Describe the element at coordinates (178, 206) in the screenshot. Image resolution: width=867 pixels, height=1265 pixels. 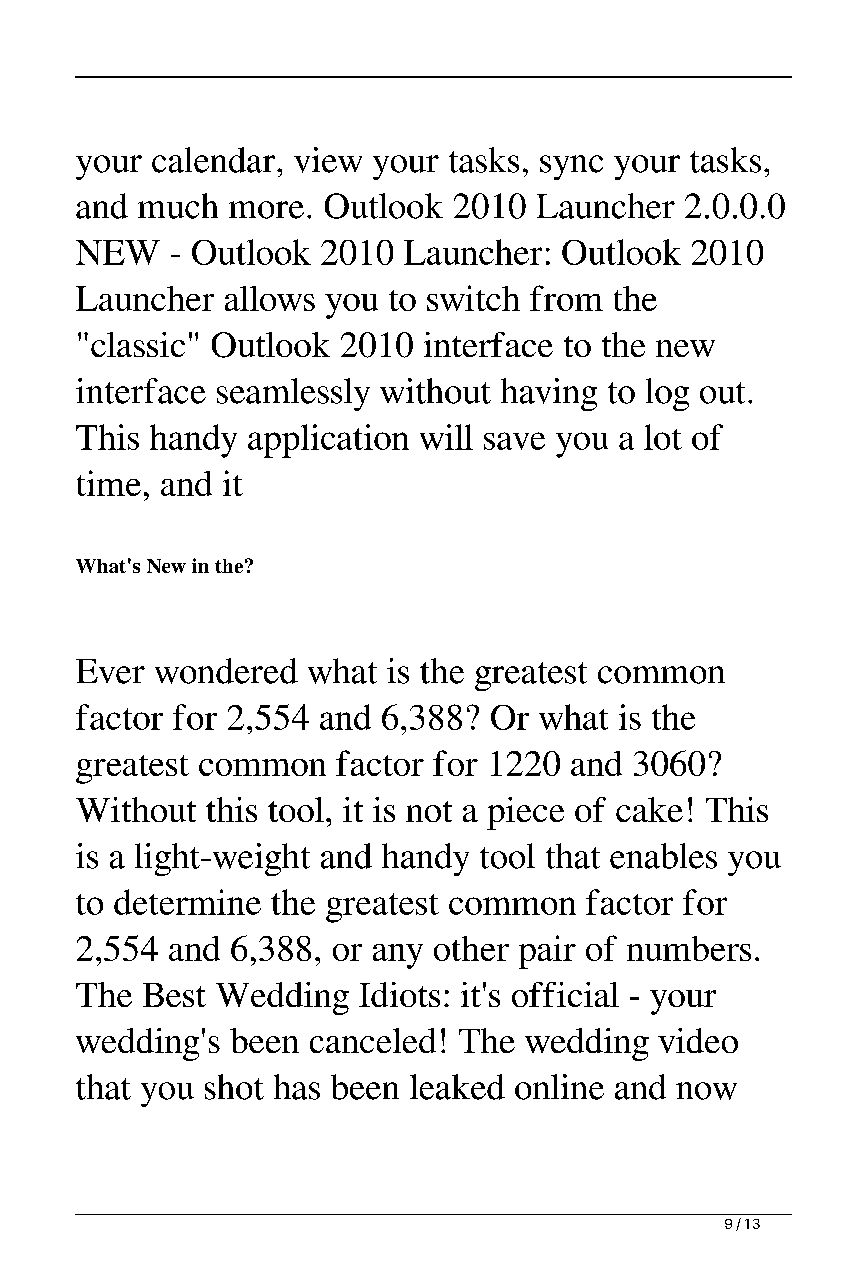
I see `much` at that location.
